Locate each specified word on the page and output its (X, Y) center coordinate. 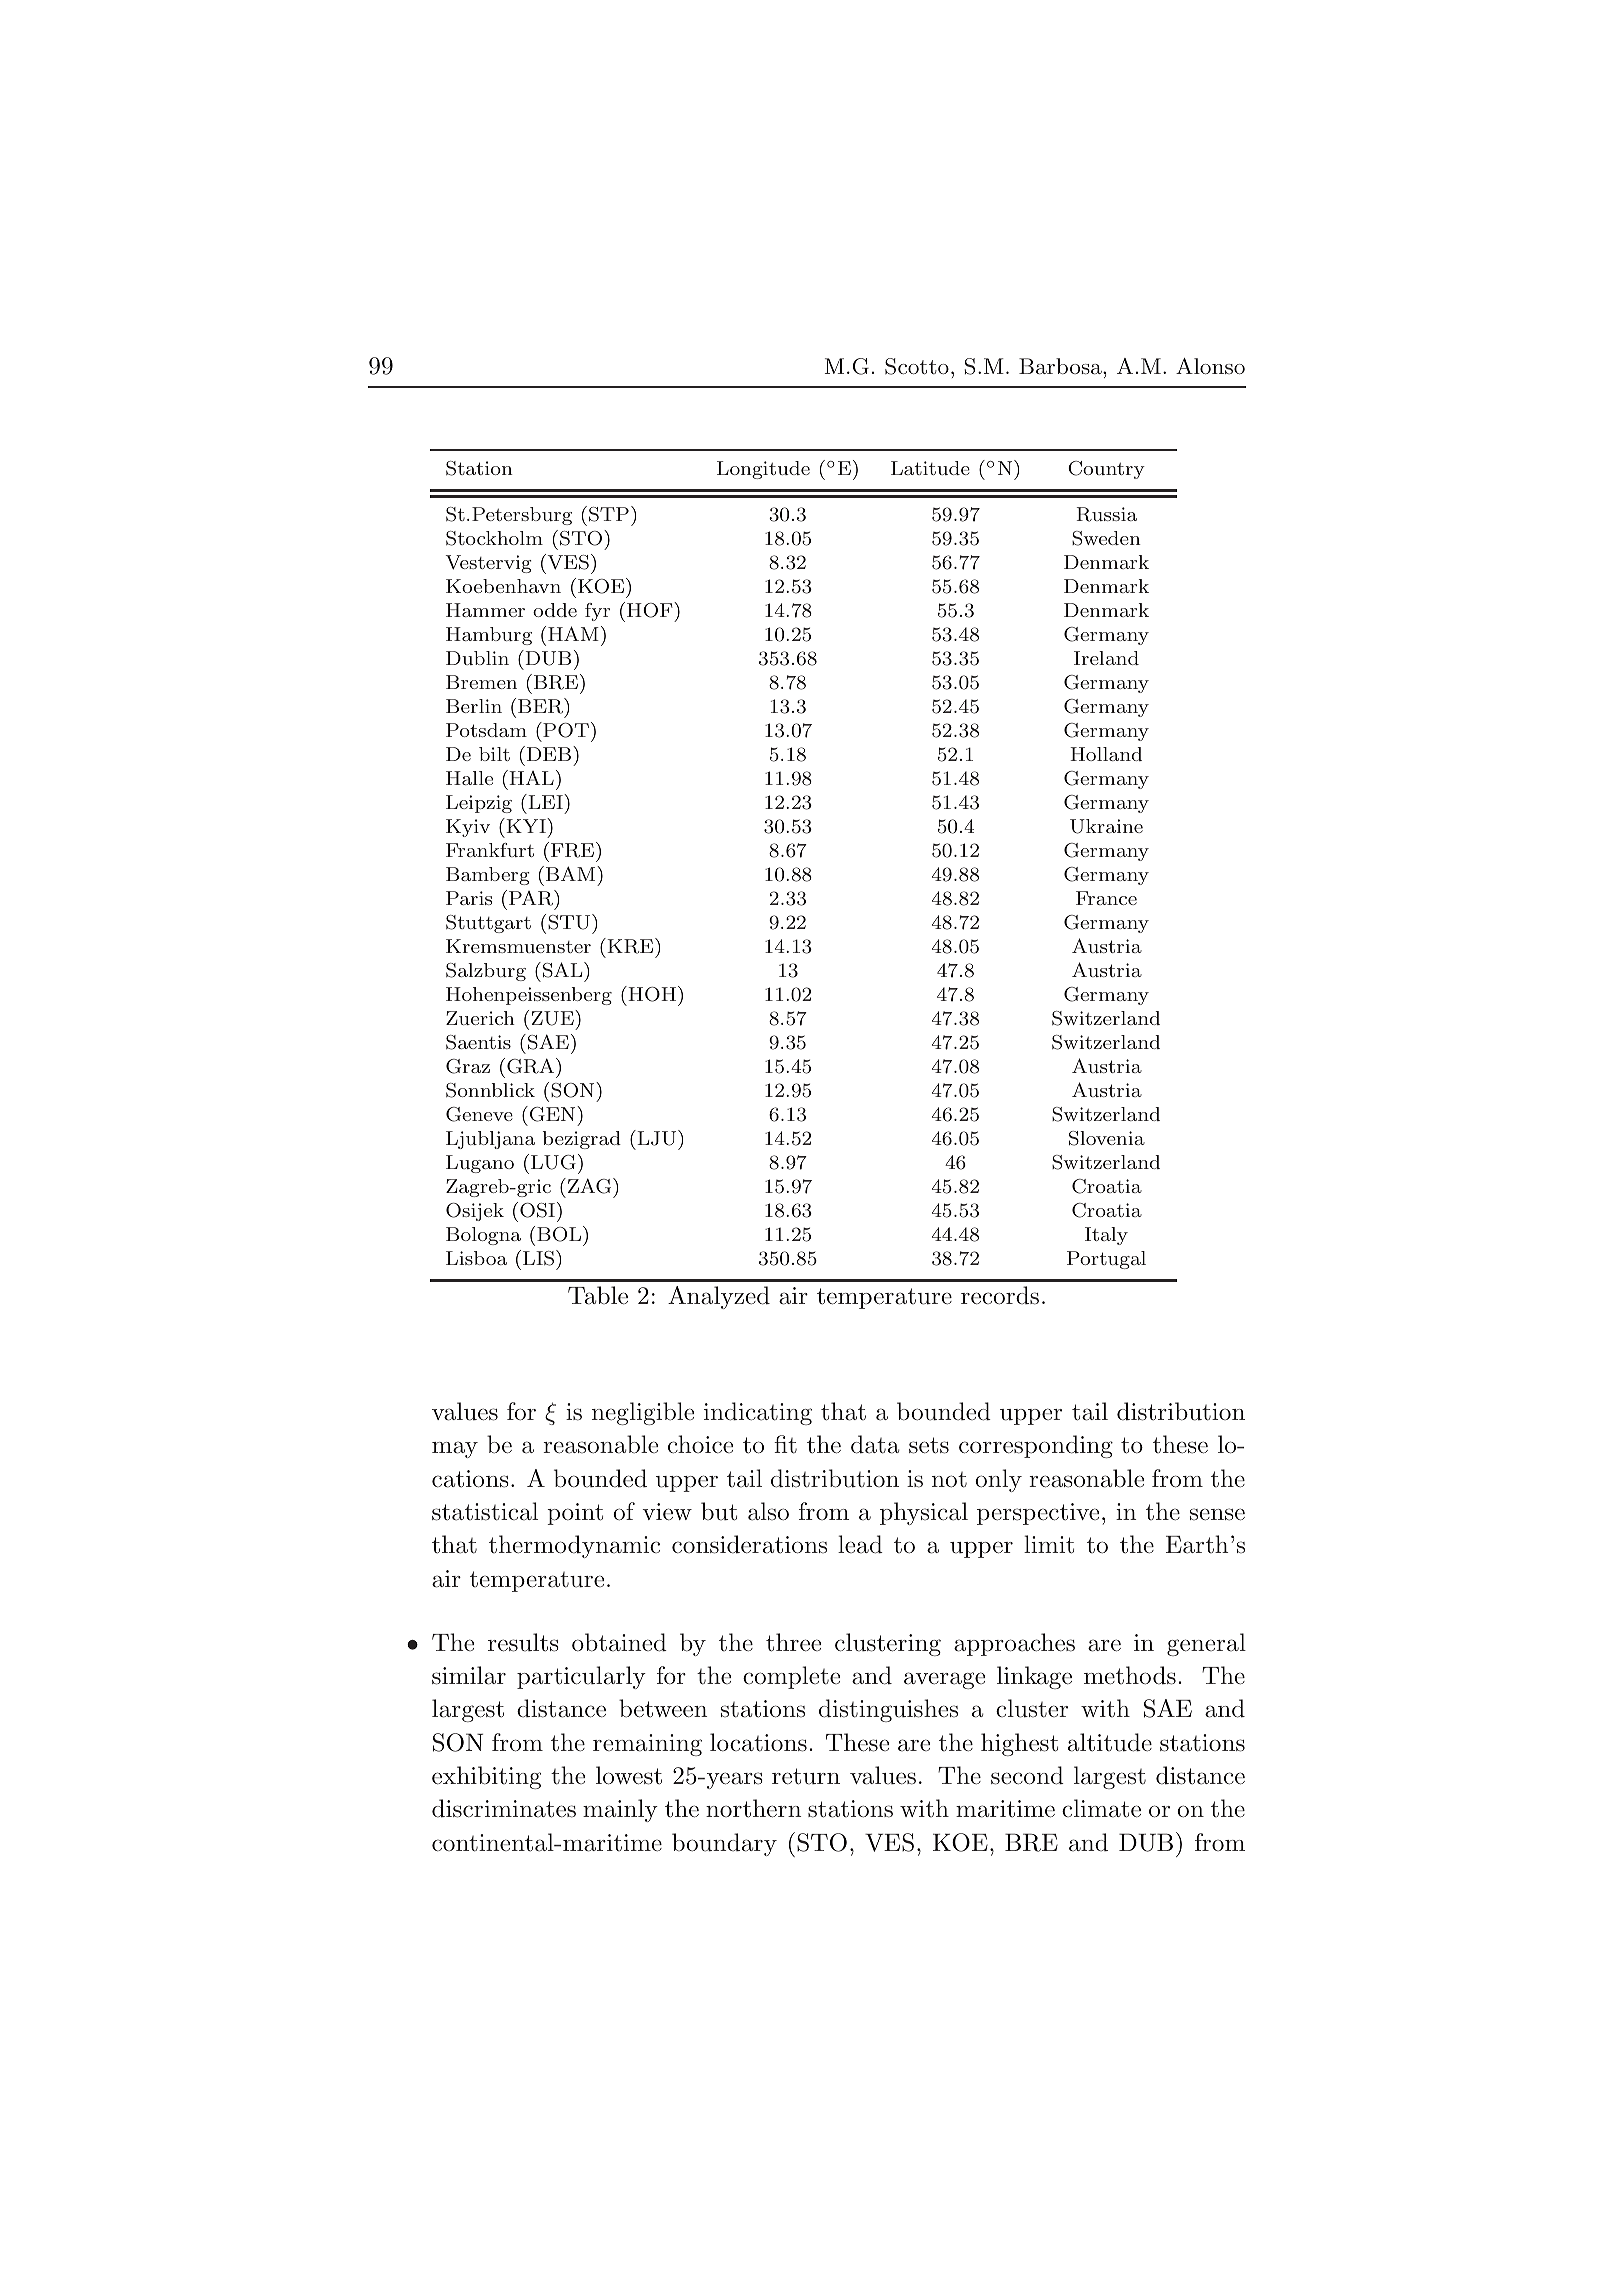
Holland (1106, 754)
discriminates (504, 1808)
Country (1106, 470)
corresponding (1036, 1446)
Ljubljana (490, 1140)
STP (609, 514)
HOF (651, 610)
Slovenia (1107, 1138)
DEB (549, 753)
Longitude (763, 470)
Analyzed (719, 1297)
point (575, 1514)
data (875, 1444)
